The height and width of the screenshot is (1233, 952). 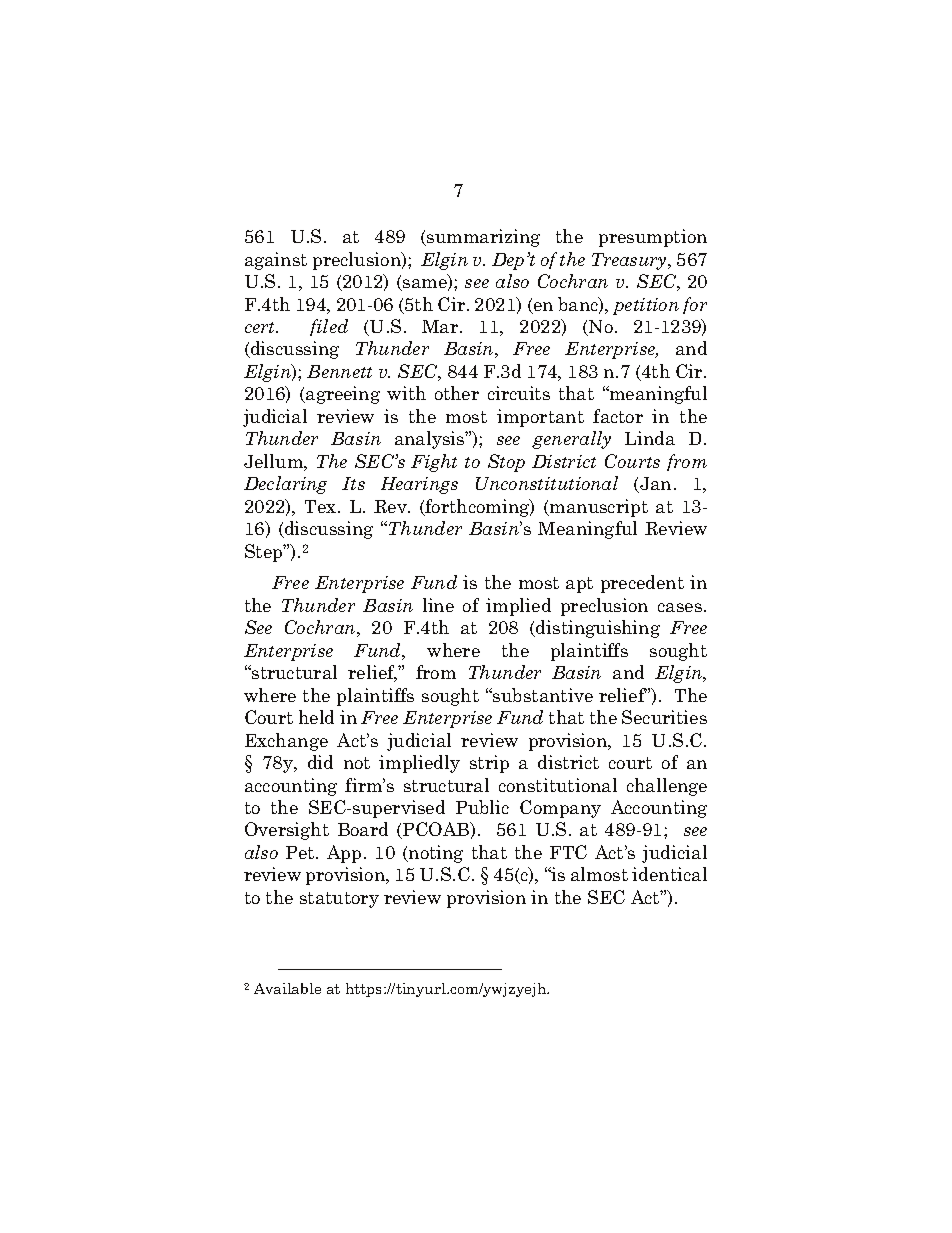 I want to click on Stop, so click(x=506, y=463).
